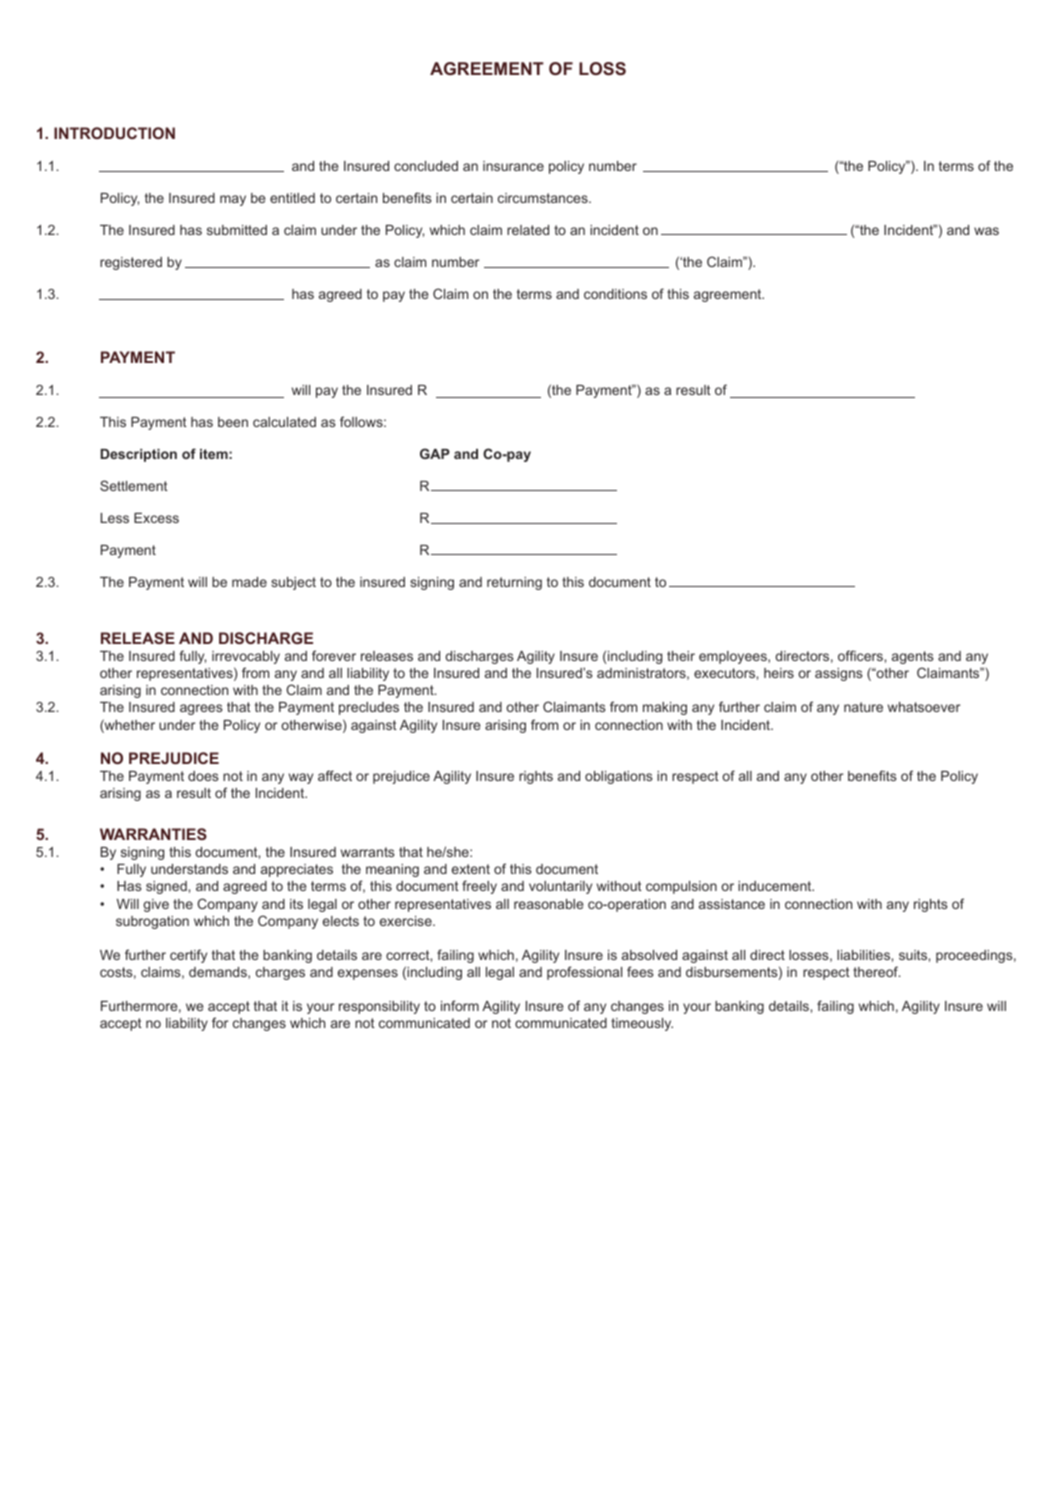  I want to click on conditions, so click(615, 294).
